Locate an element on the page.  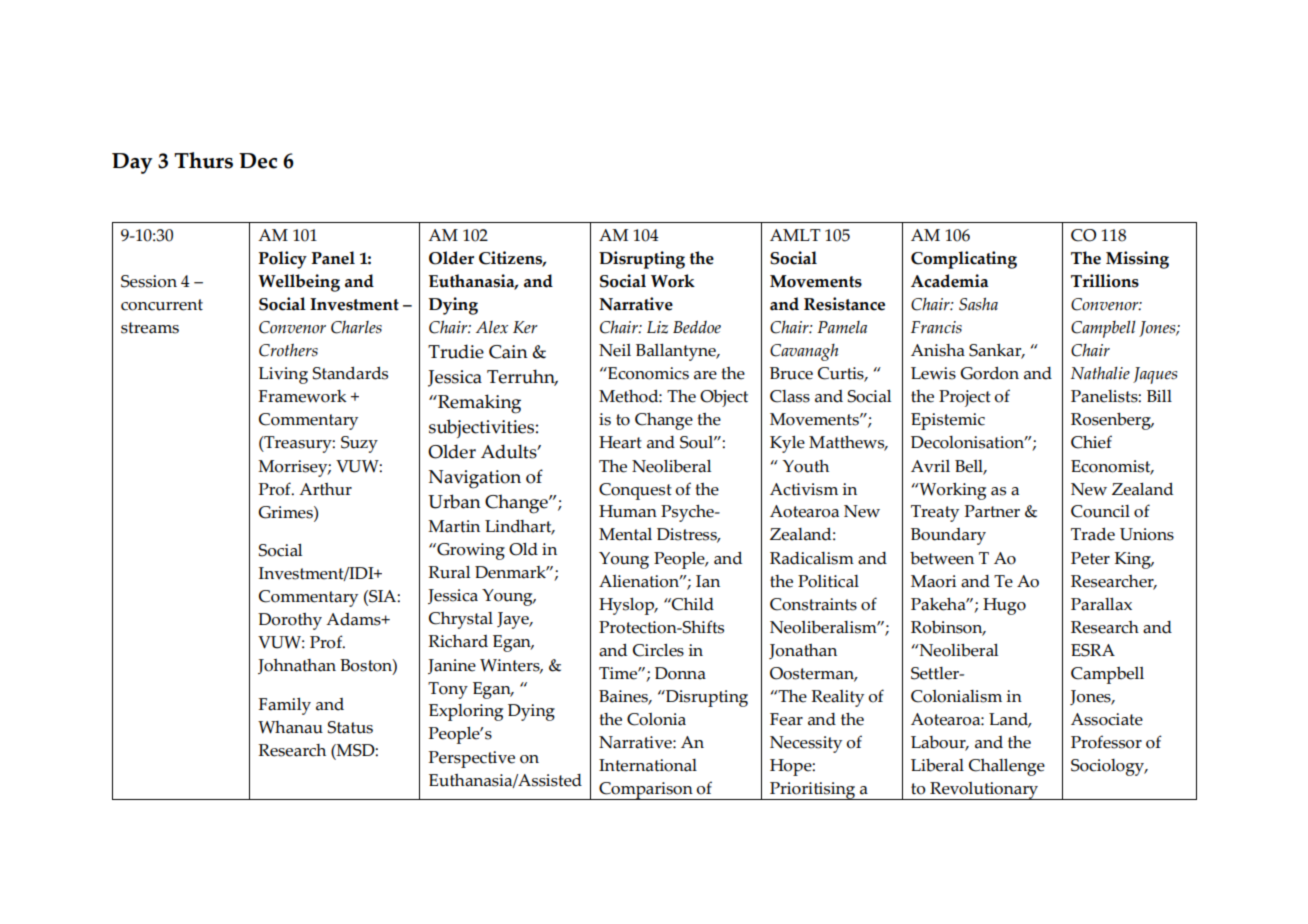
Thurs is located at coordinates (203, 160).
